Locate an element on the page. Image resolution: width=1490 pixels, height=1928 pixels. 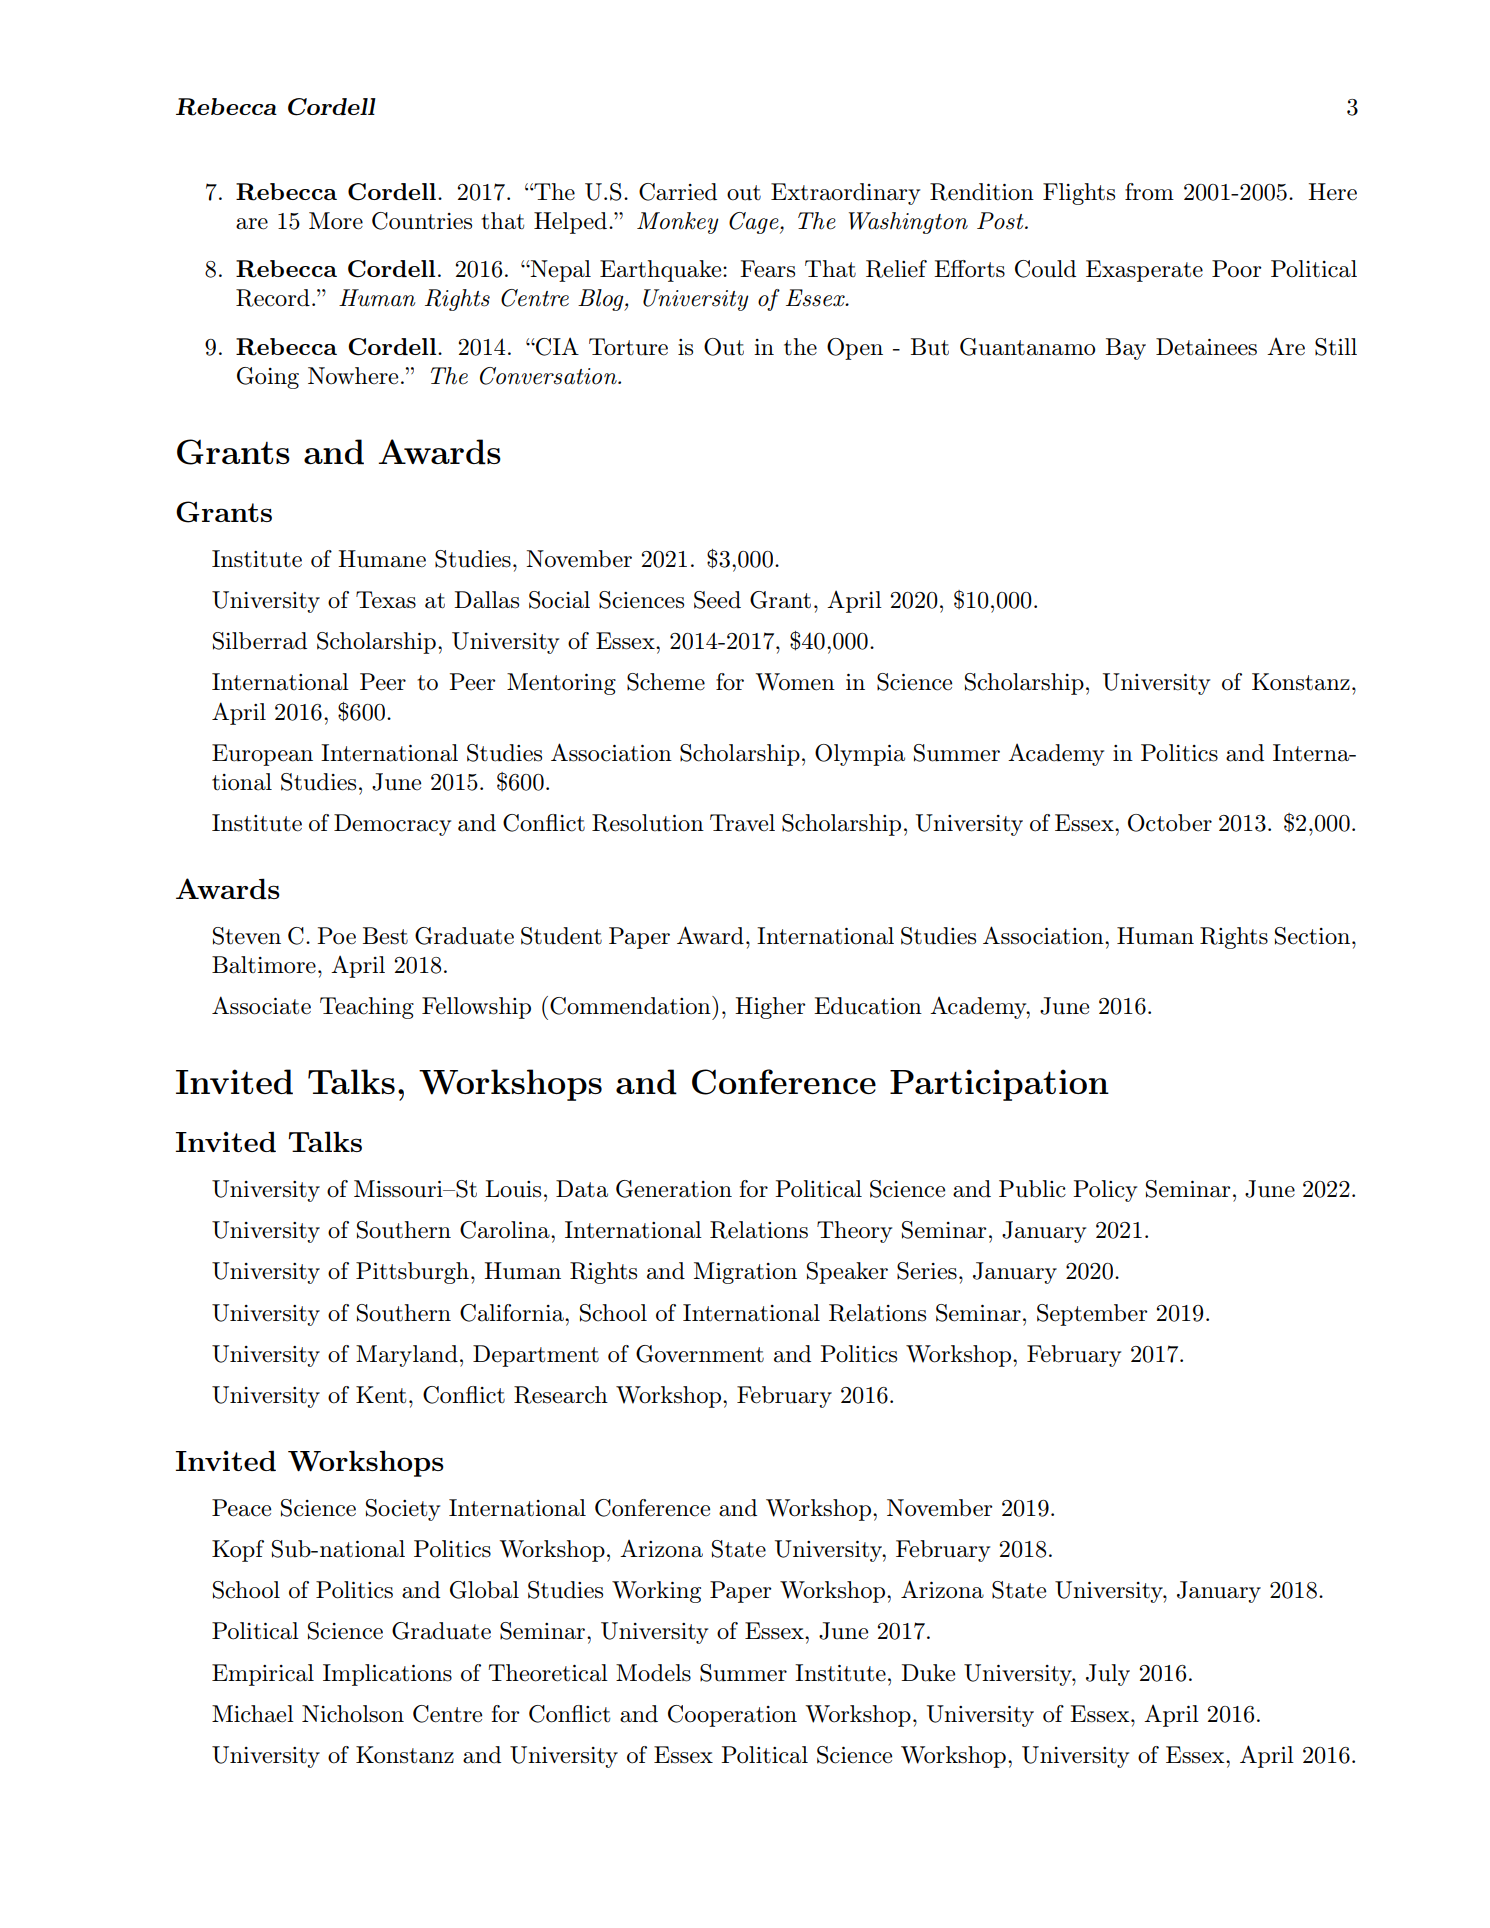
Poor is located at coordinates (1237, 269).
